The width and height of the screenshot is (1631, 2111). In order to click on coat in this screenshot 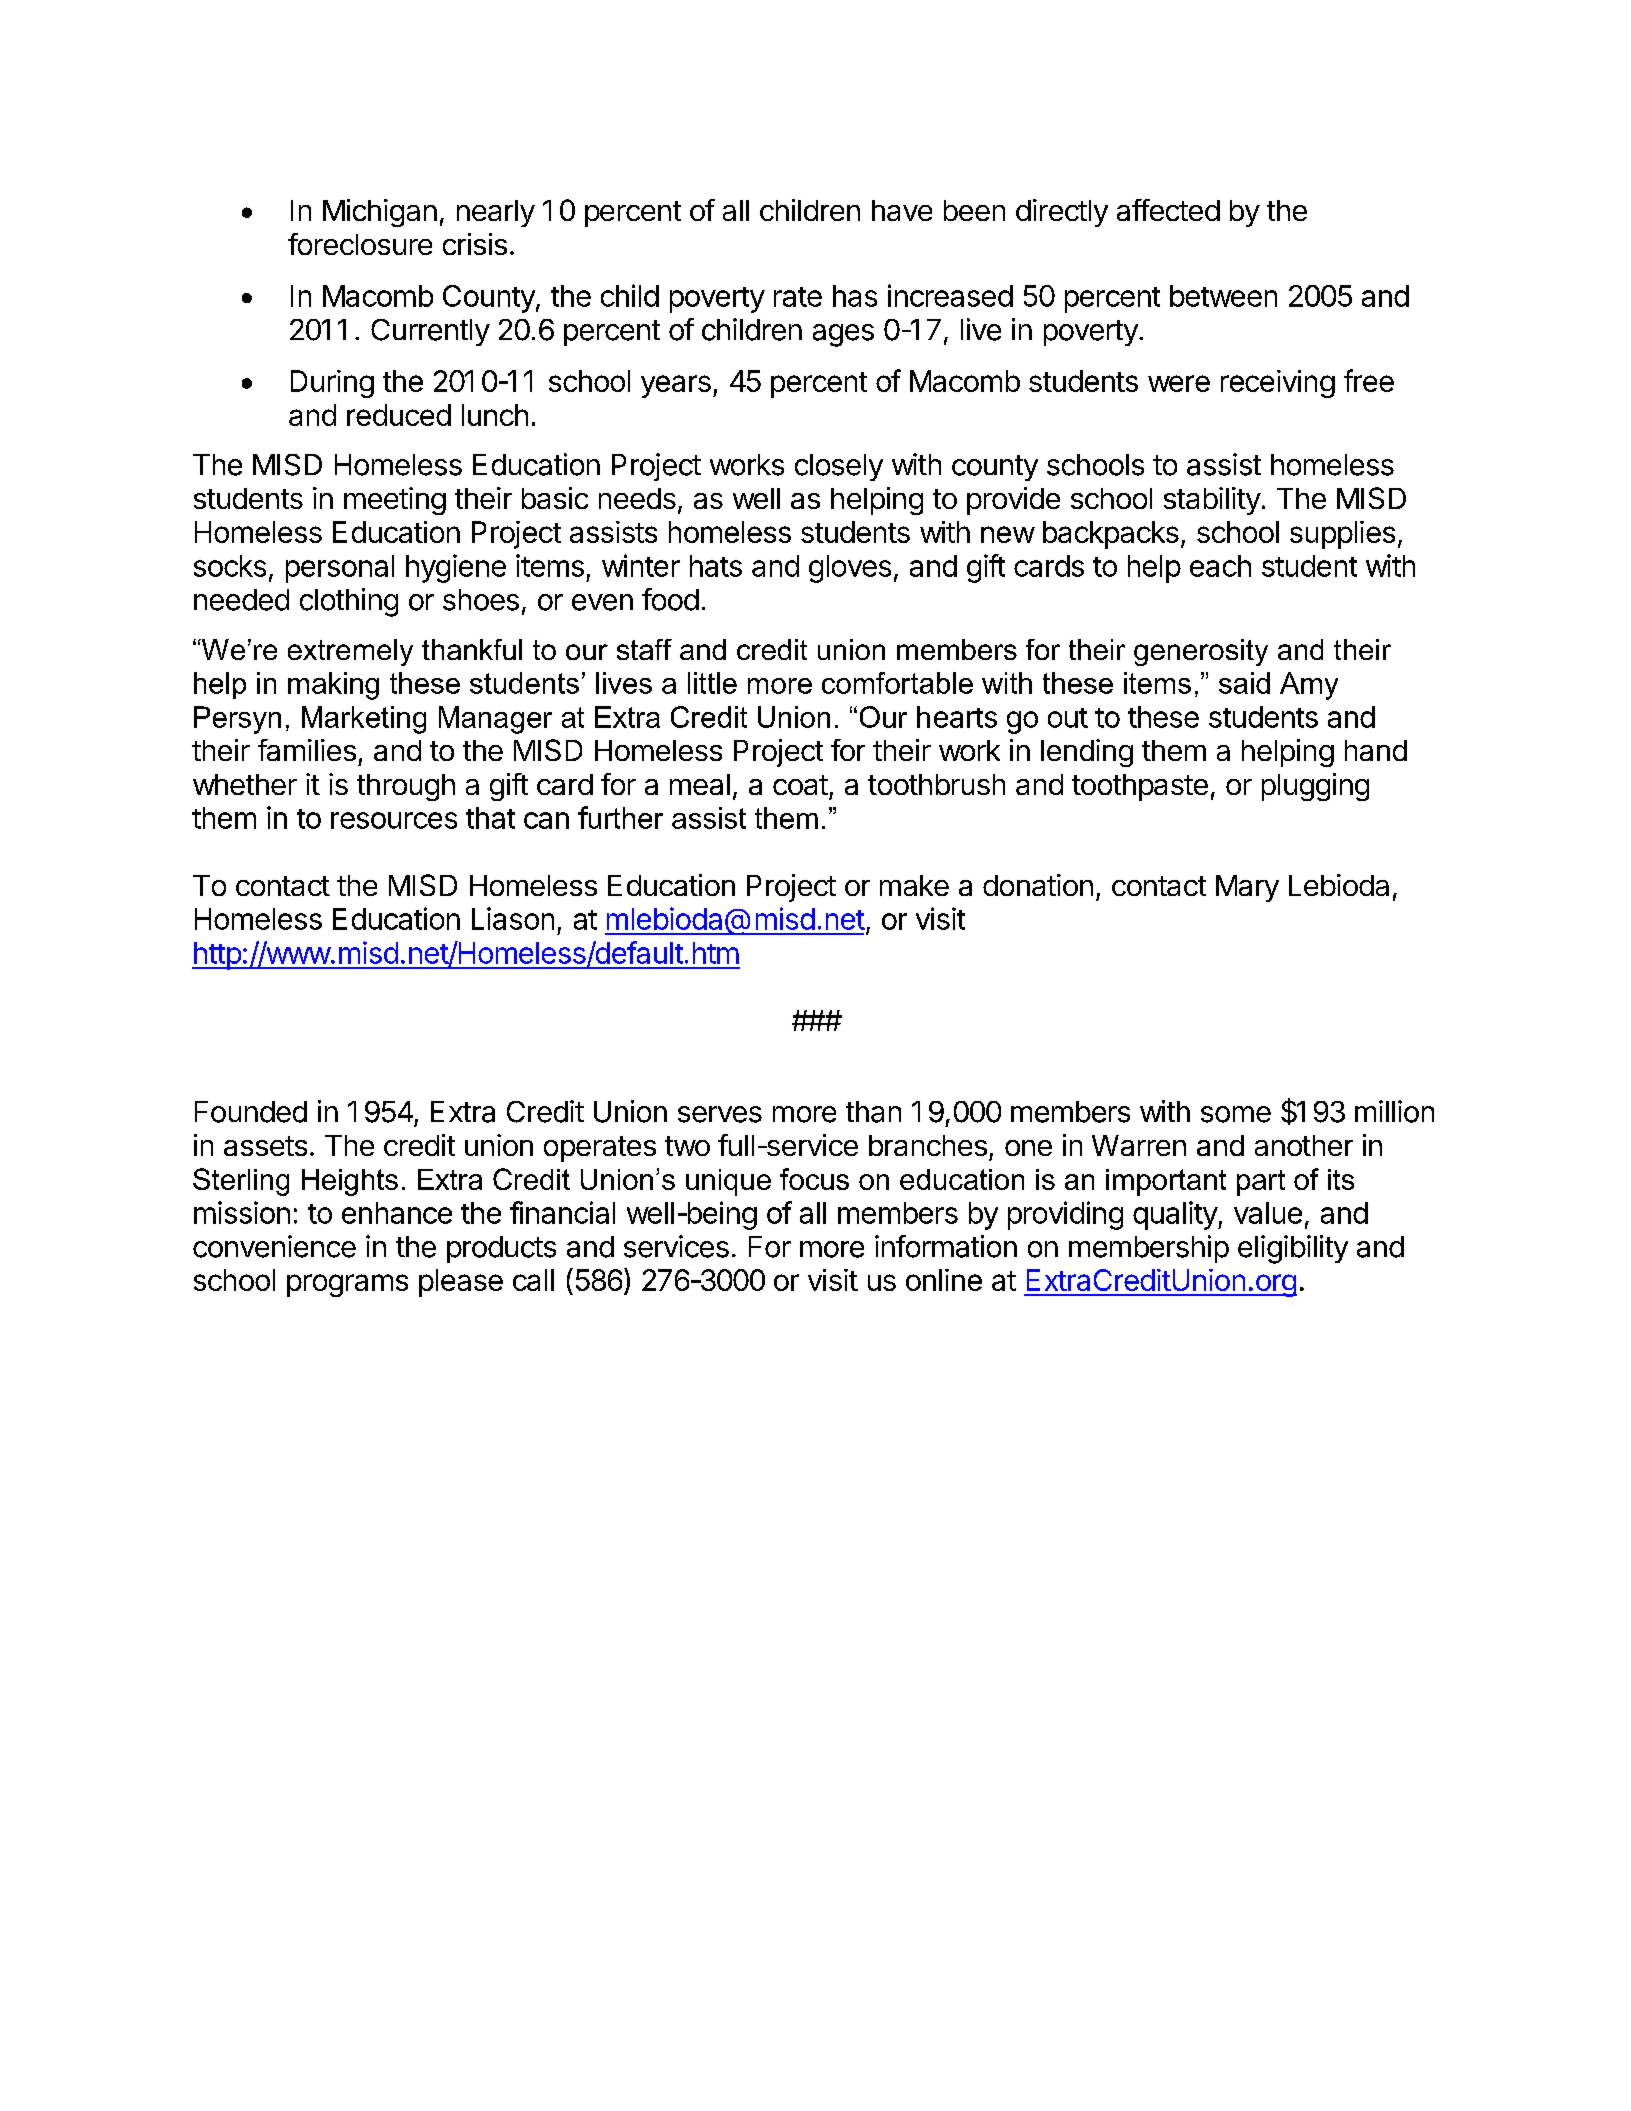, I will do `click(800, 785)`.
